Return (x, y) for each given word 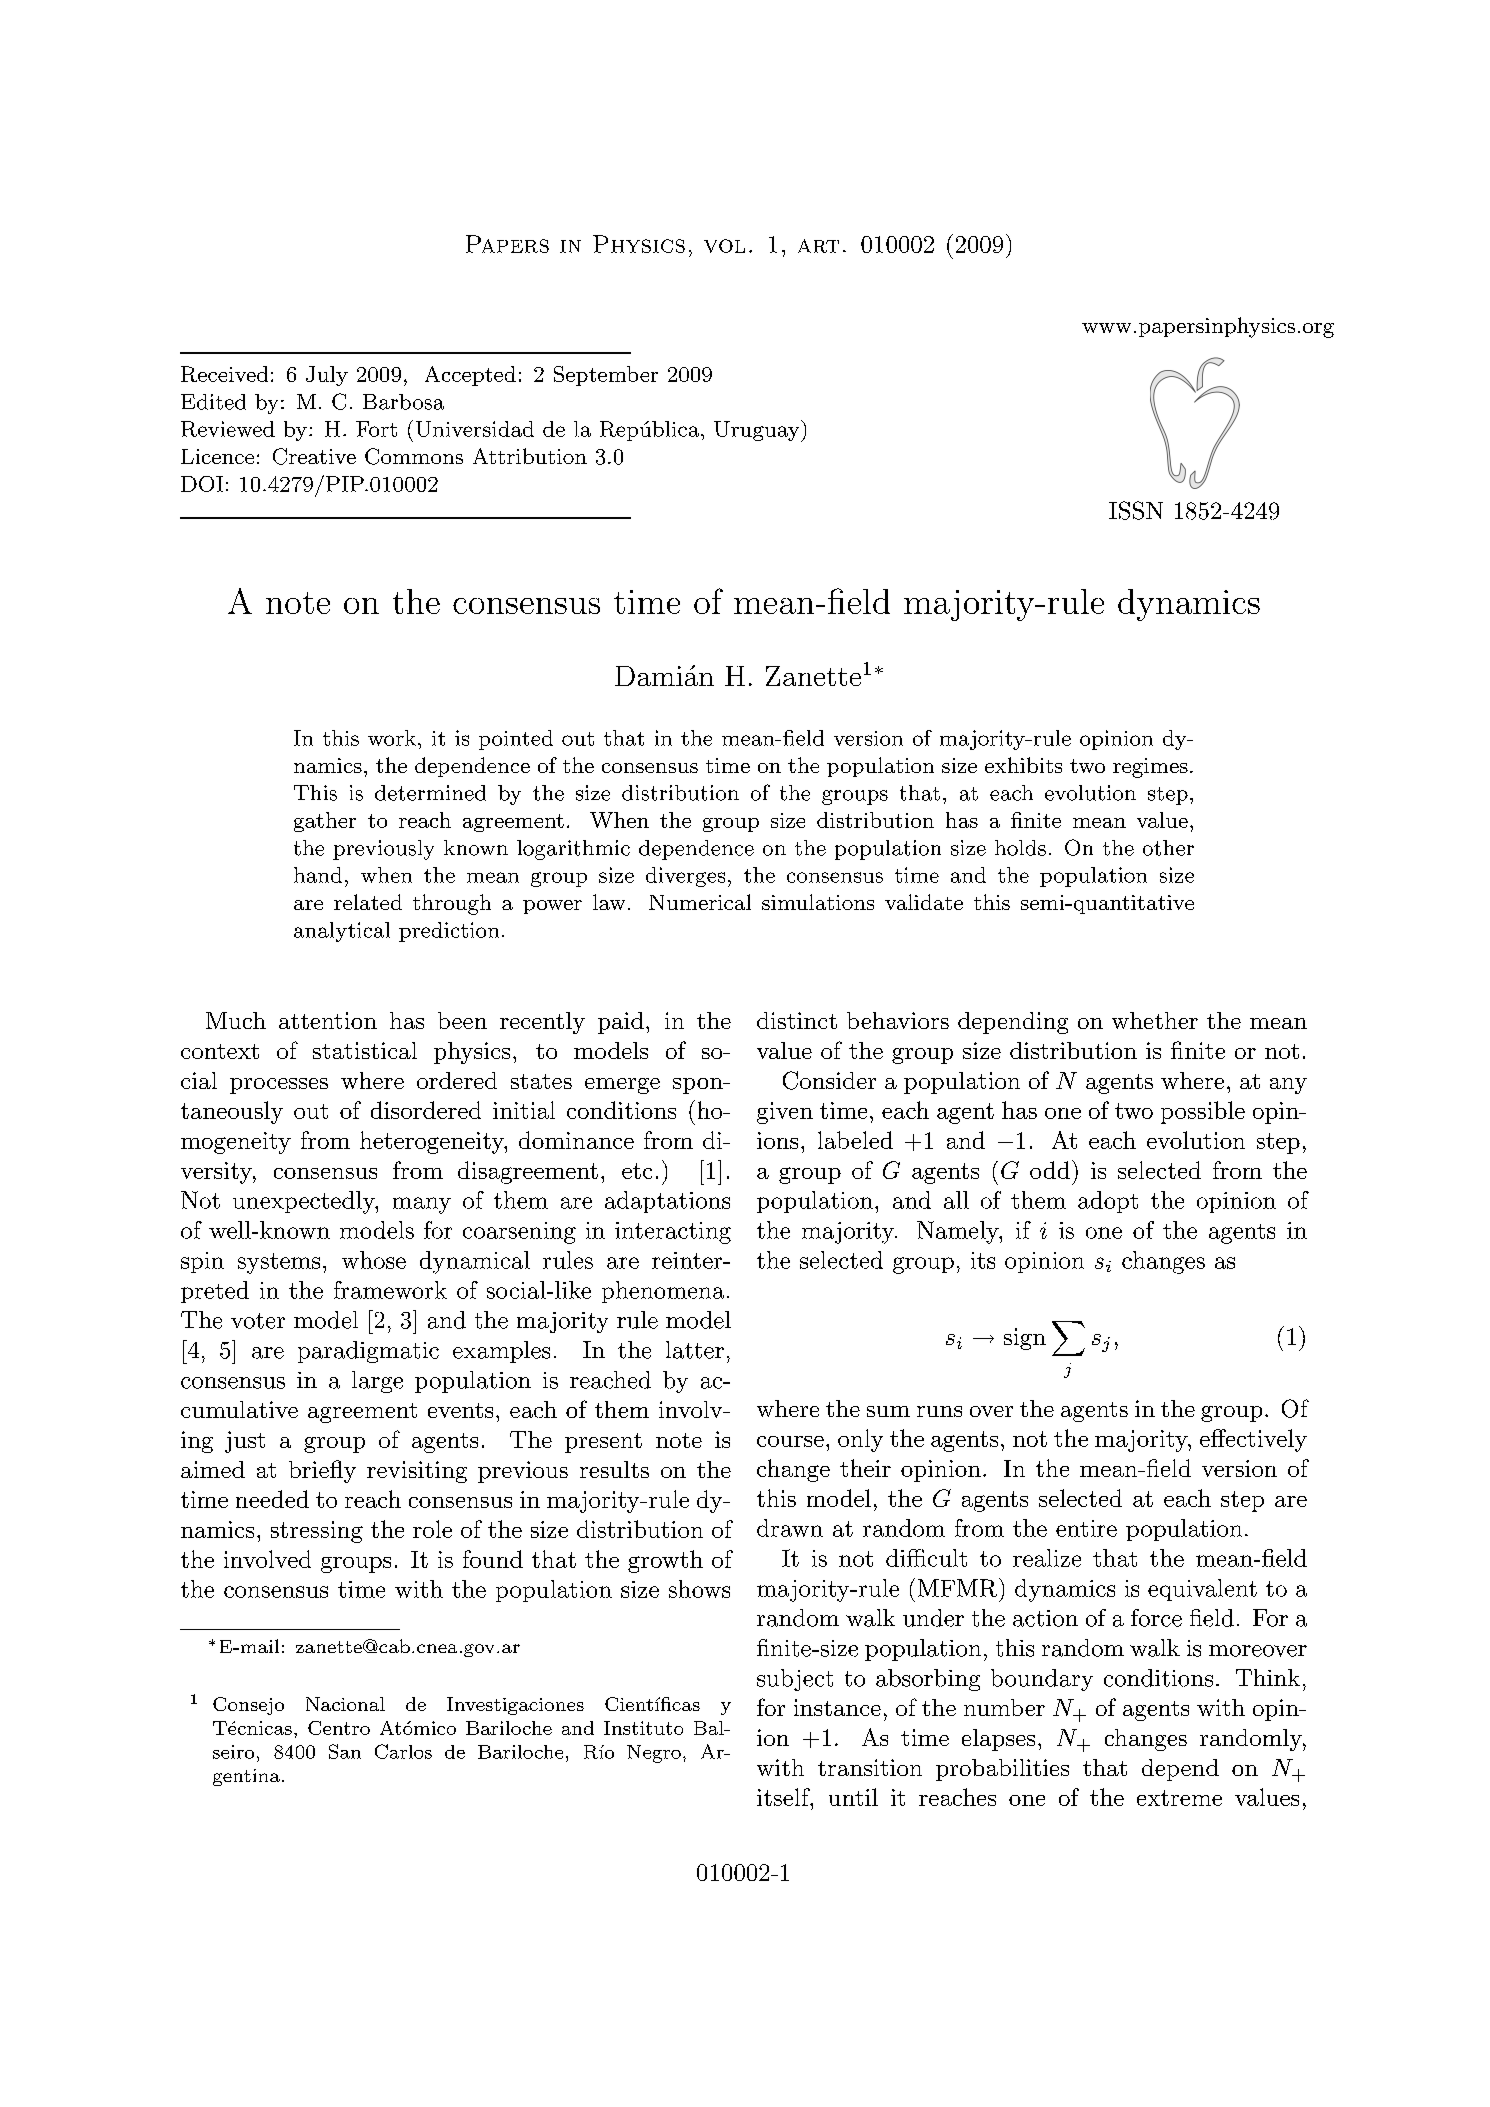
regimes (1150, 768)
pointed (516, 740)
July (327, 376)
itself (784, 1797)
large (377, 1382)
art (818, 246)
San (345, 1751)
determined (430, 793)
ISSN (1136, 510)
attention (328, 1020)
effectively (1253, 1440)
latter (695, 1350)
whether (1155, 1020)
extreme (1179, 1798)
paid (621, 1023)
